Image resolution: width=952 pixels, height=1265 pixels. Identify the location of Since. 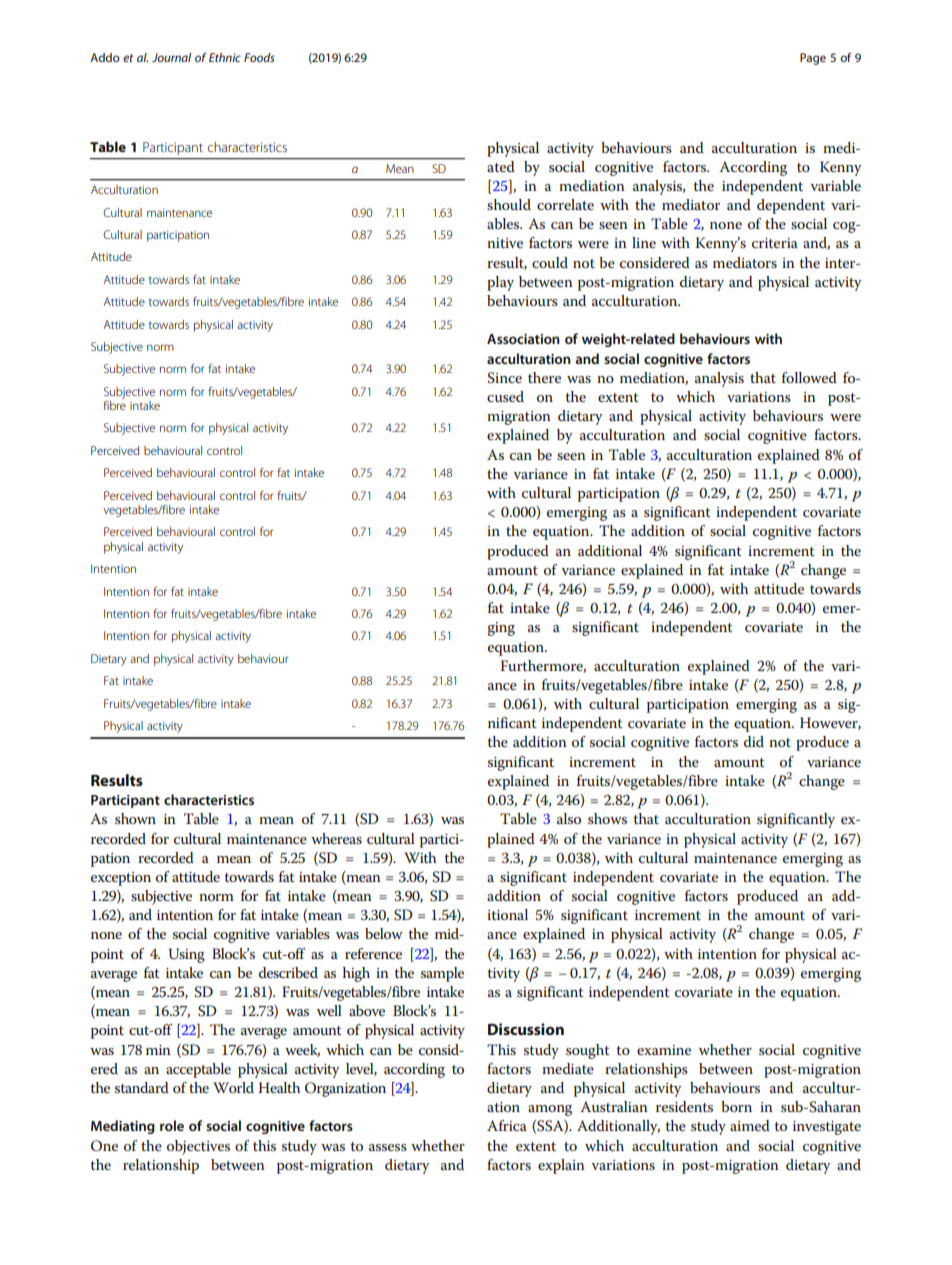
(504, 378).
